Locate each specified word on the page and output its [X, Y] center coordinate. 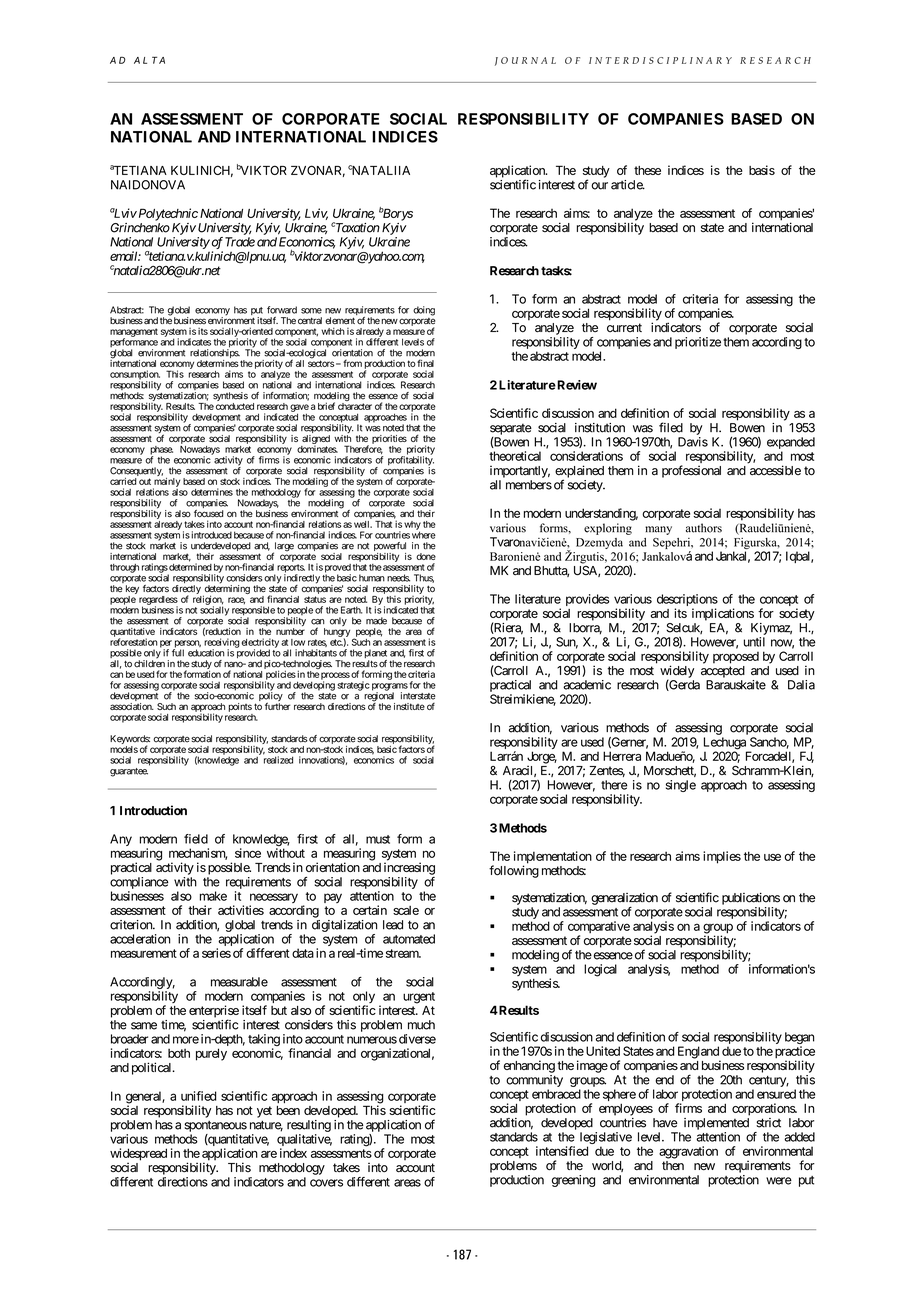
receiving [222, 644]
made [376, 621]
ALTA [149, 60]
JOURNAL [525, 61]
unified [199, 1096]
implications [723, 614]
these [647, 170]
